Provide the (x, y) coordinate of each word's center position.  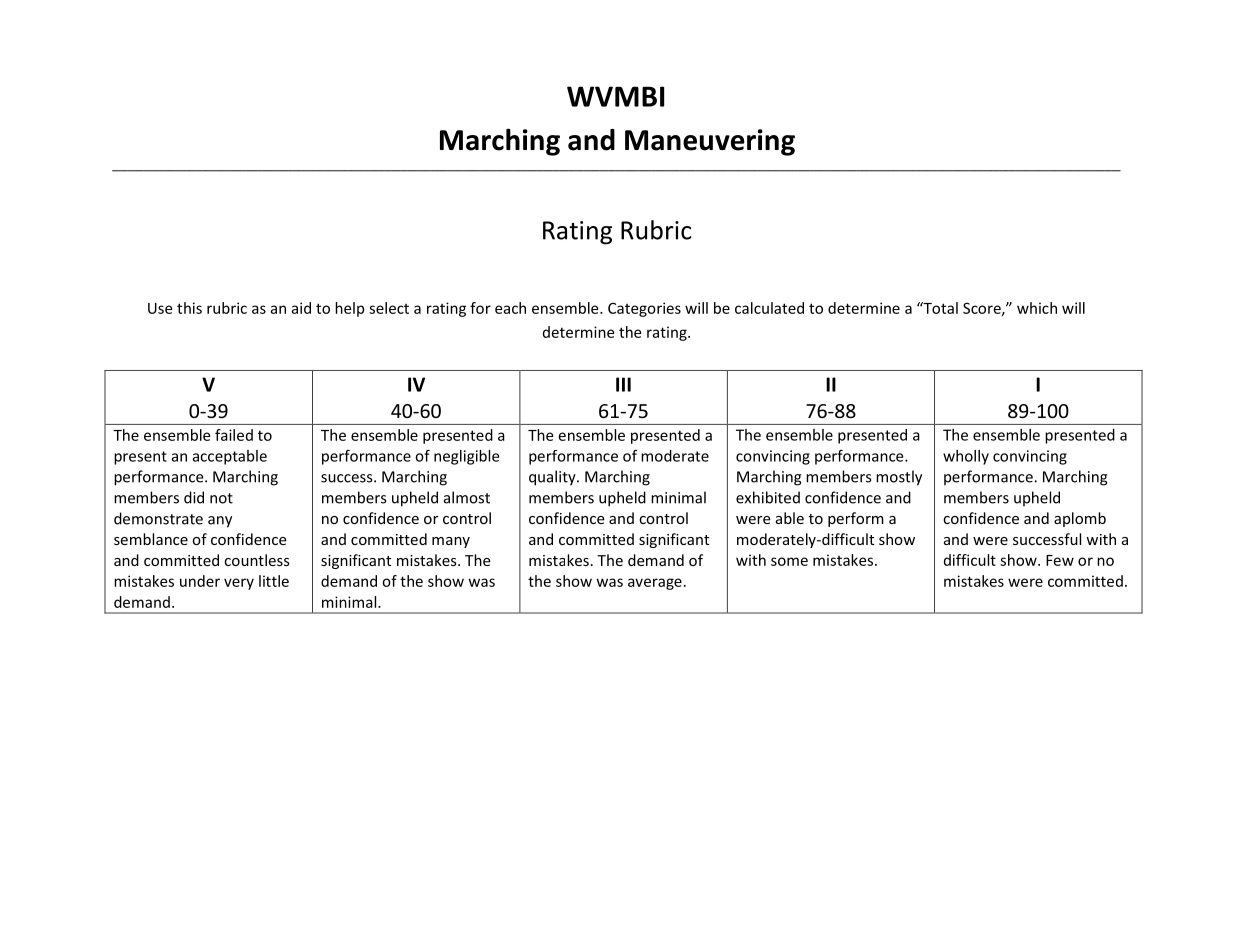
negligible (466, 457)
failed (234, 435)
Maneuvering (710, 142)
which (1037, 308)
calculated (769, 308)
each (510, 308)
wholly (966, 457)
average (655, 584)
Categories (644, 309)
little (274, 581)
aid (301, 308)
